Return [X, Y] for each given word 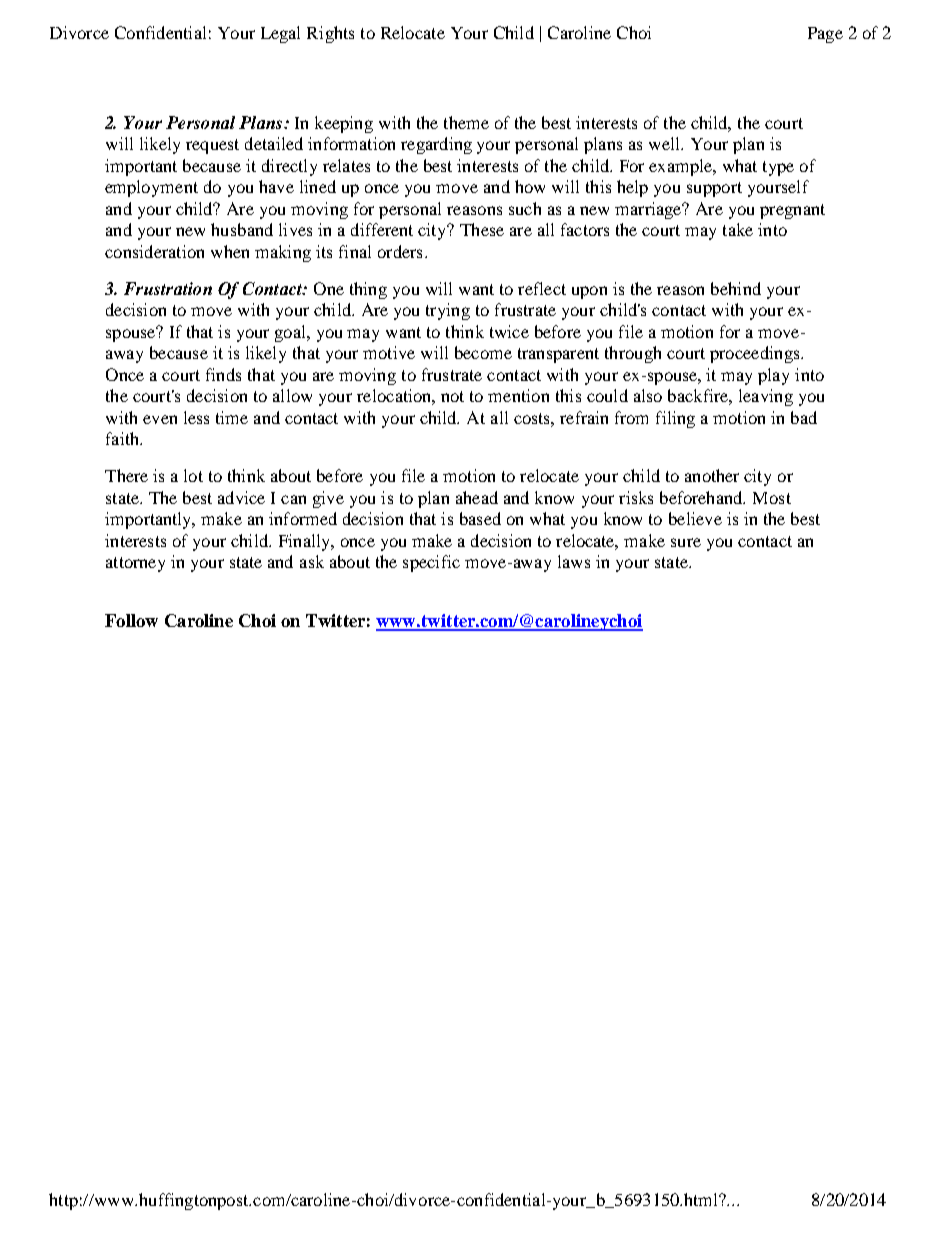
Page [825, 35]
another [712, 475]
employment [151, 188]
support [714, 189]
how [530, 186]
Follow [131, 620]
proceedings [756, 354]
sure [686, 542]
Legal [280, 34]
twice [509, 331]
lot [193, 475]
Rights [330, 34]
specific [431, 563]
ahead [477, 497]
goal [292, 333]
